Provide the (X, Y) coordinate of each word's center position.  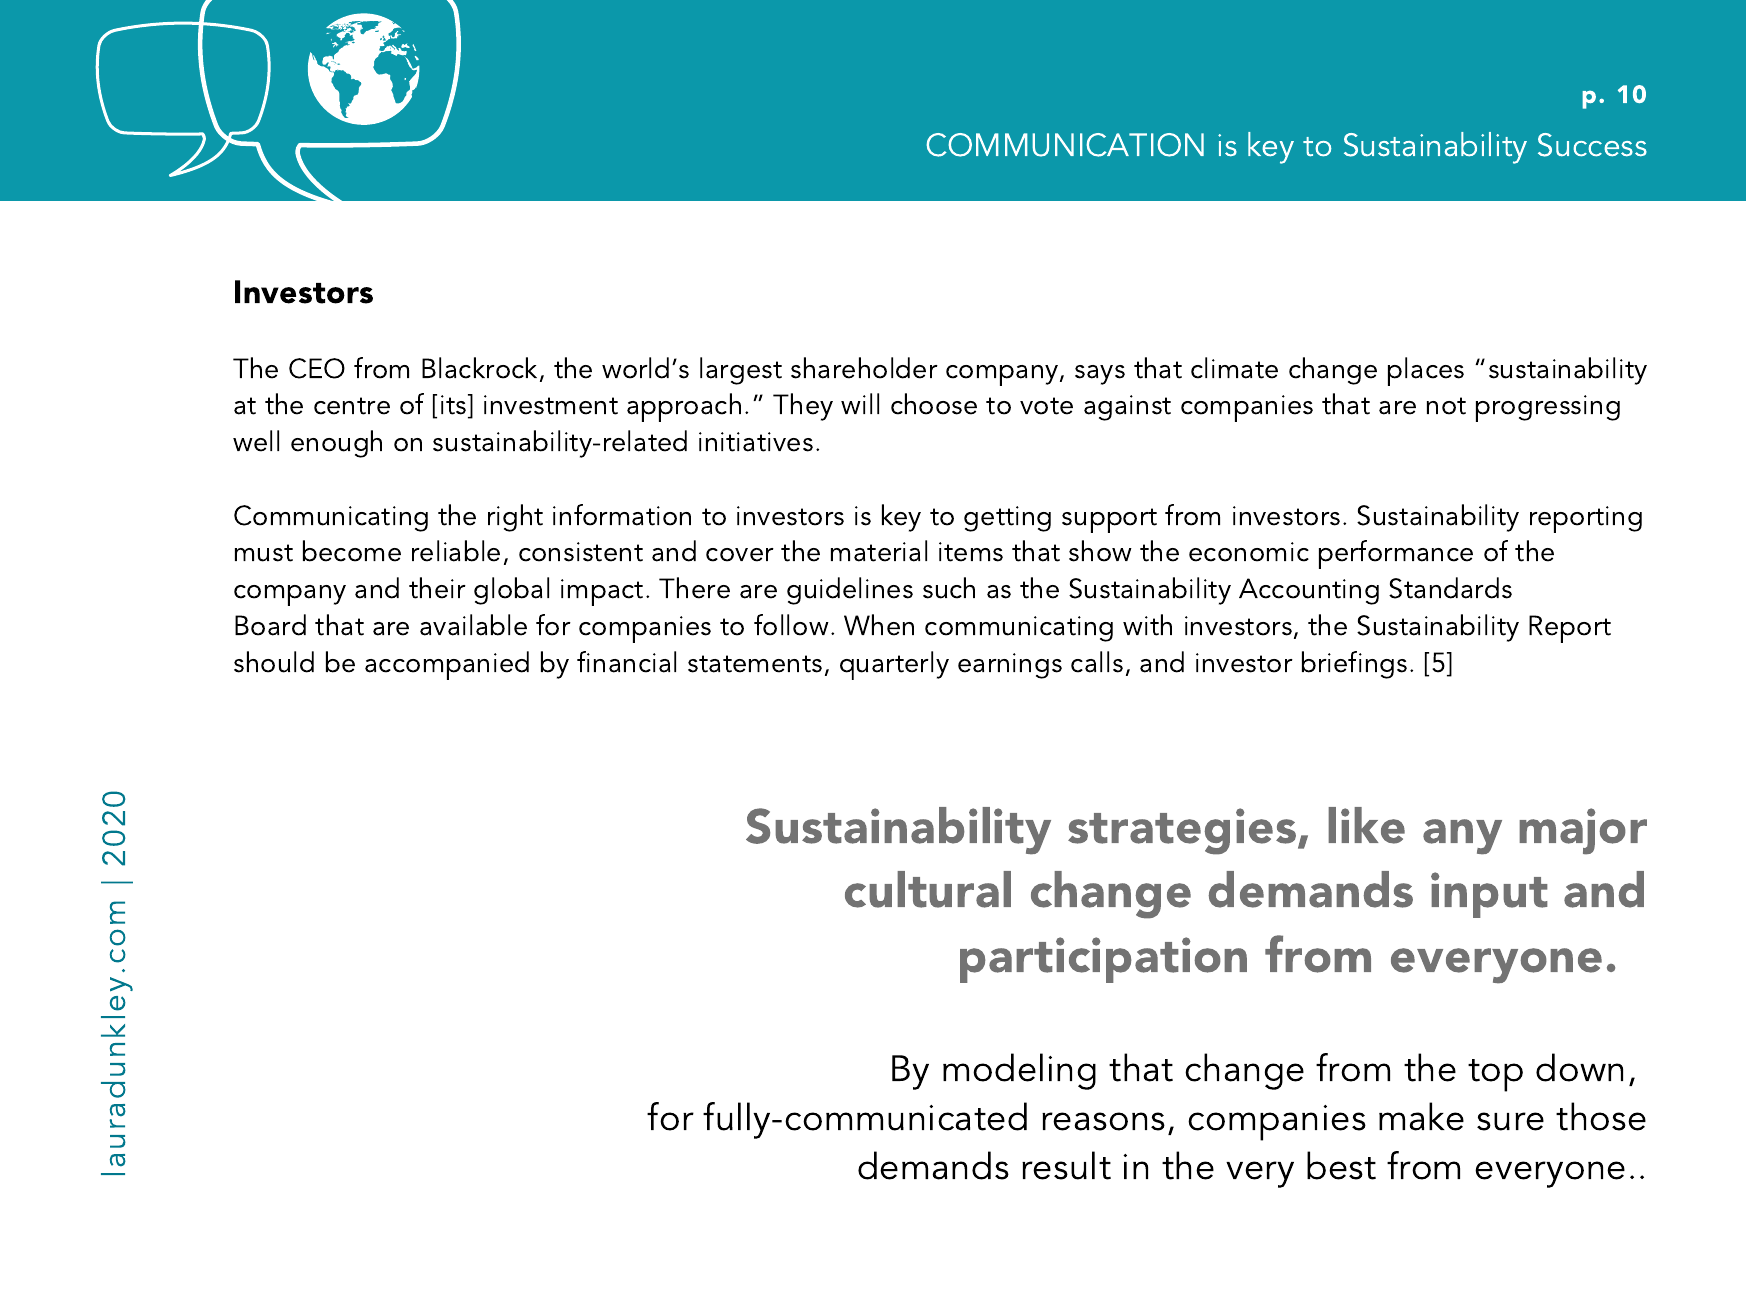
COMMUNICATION (1065, 145)
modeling (1019, 1071)
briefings (1354, 665)
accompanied (447, 665)
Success (1592, 145)
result (1066, 1165)
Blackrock (481, 369)
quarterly (894, 665)
